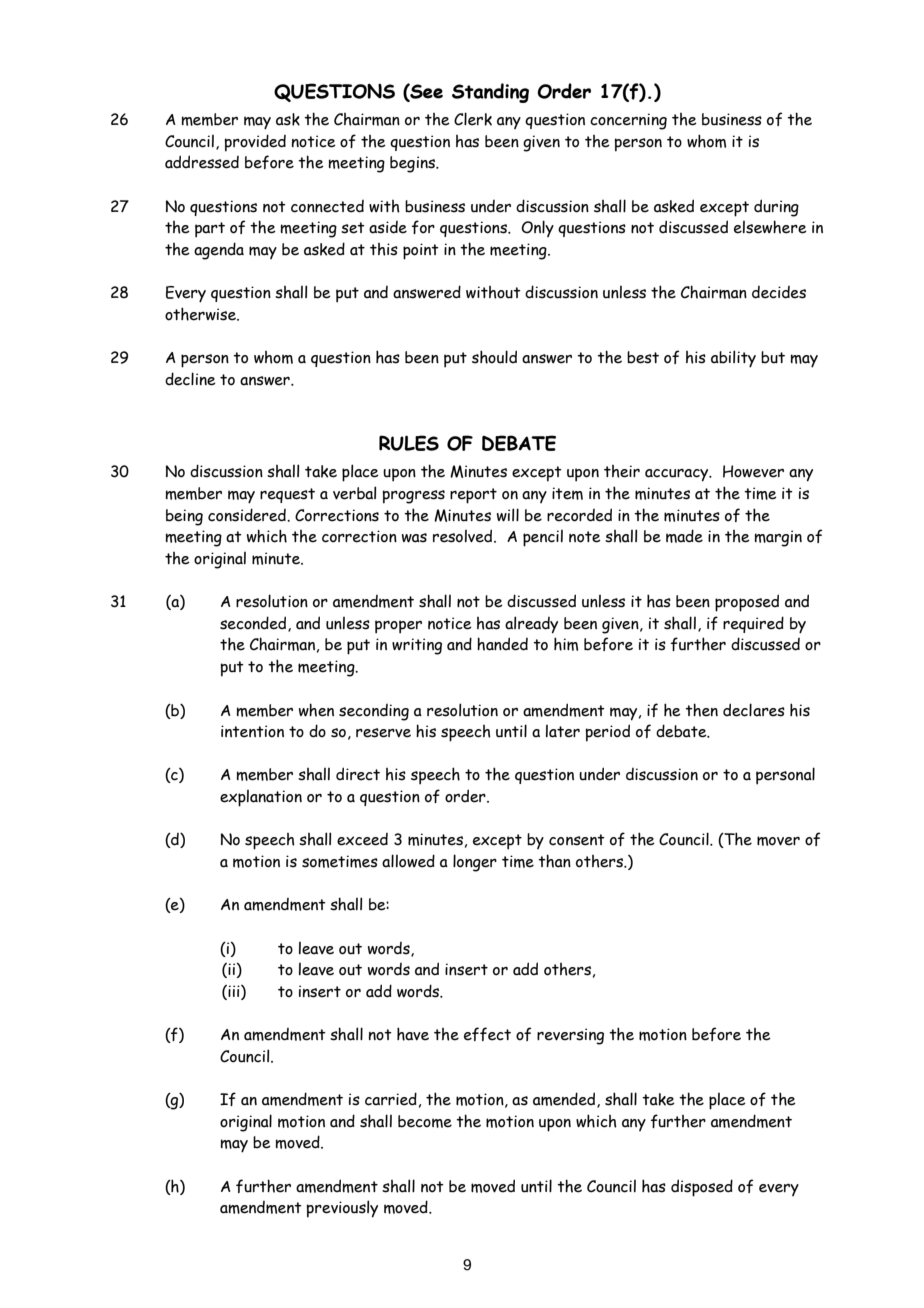  I want to click on longer, so click(475, 863).
